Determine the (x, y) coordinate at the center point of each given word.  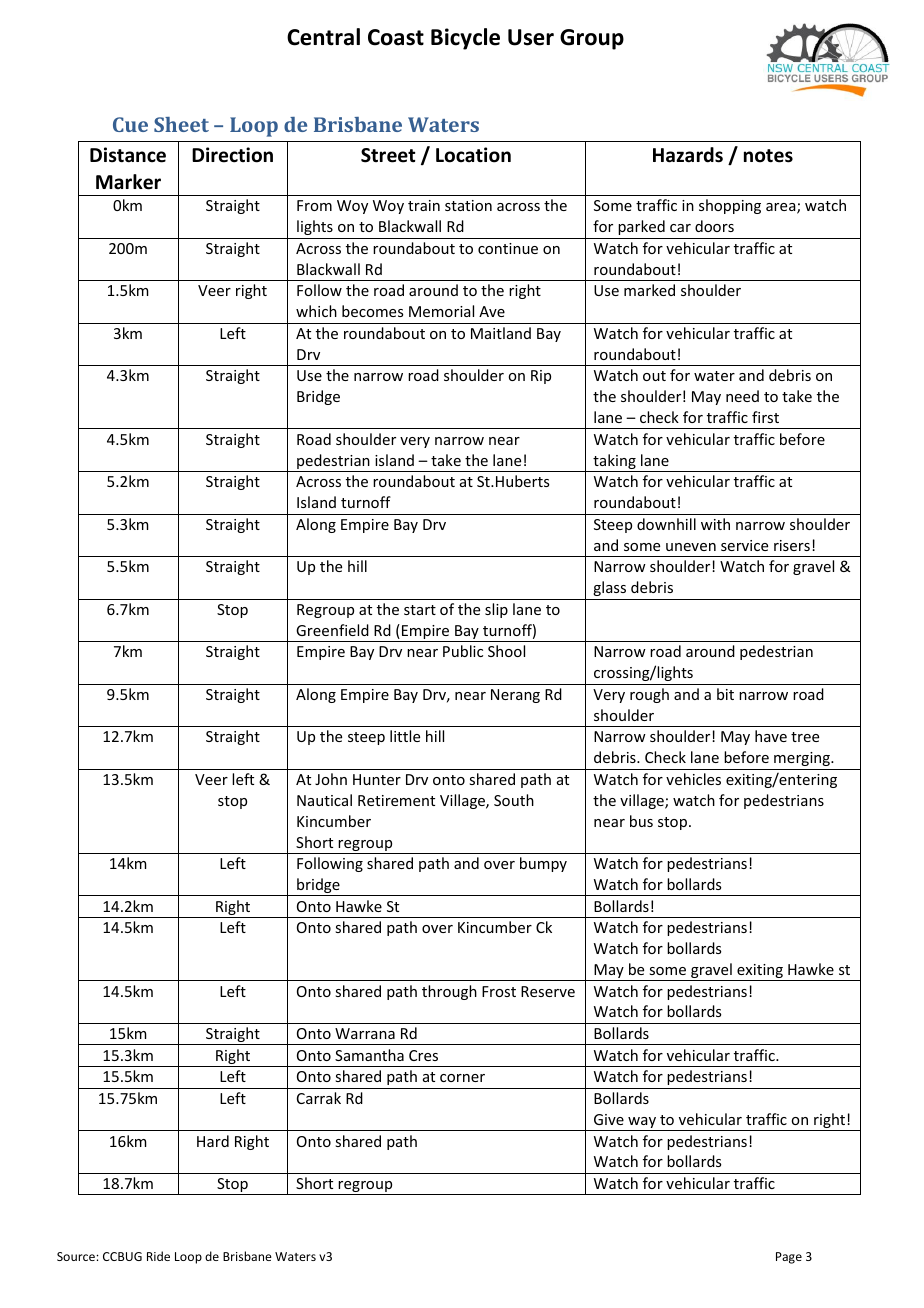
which (316, 311)
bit (725, 694)
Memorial (441, 311)
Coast (396, 37)
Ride (158, 1256)
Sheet (181, 124)
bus (641, 821)
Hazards (688, 155)
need (742, 396)
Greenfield (332, 630)
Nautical (324, 800)
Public (463, 651)
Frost (499, 991)
